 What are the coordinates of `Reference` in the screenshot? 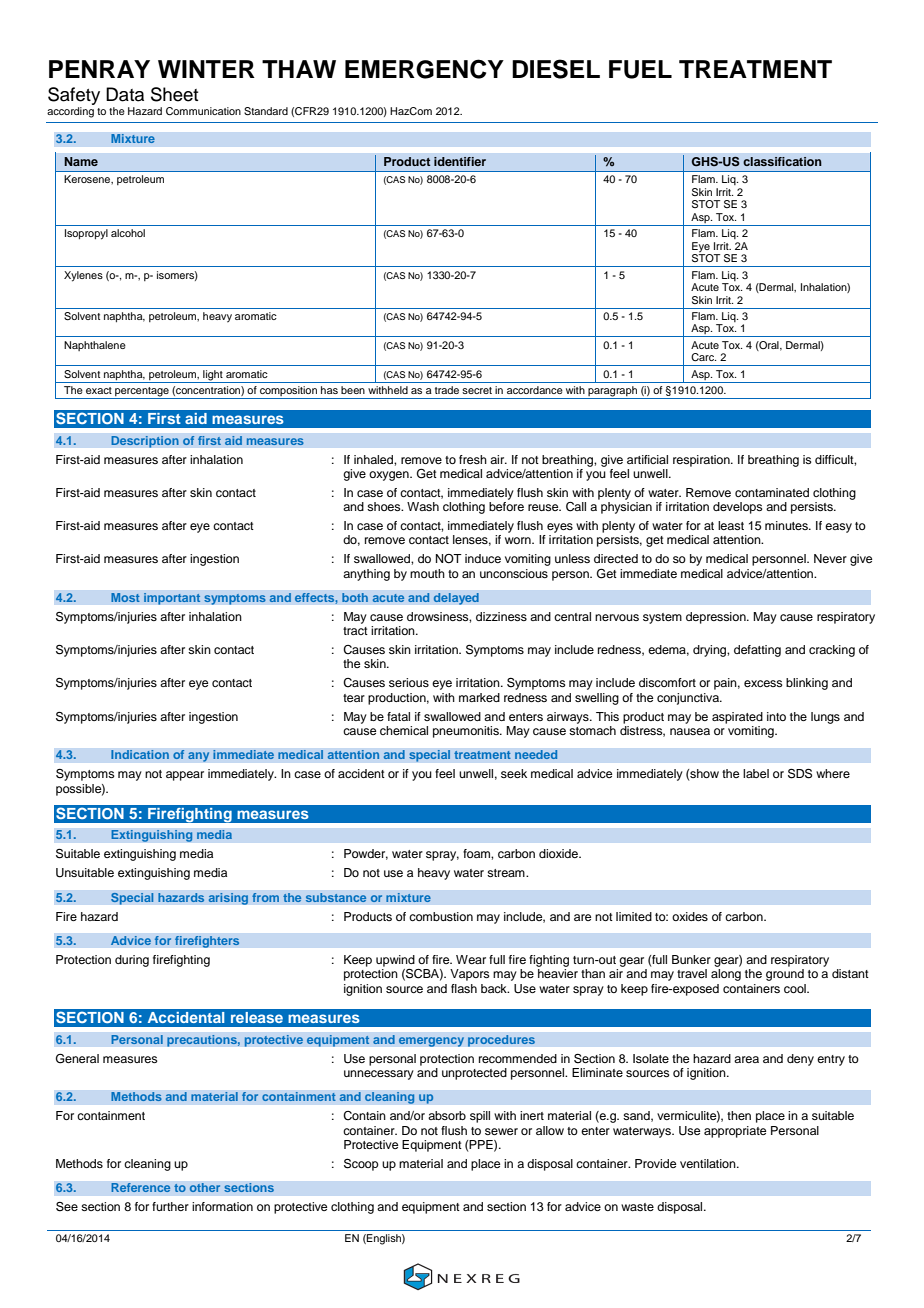 It's located at (141, 1188).
